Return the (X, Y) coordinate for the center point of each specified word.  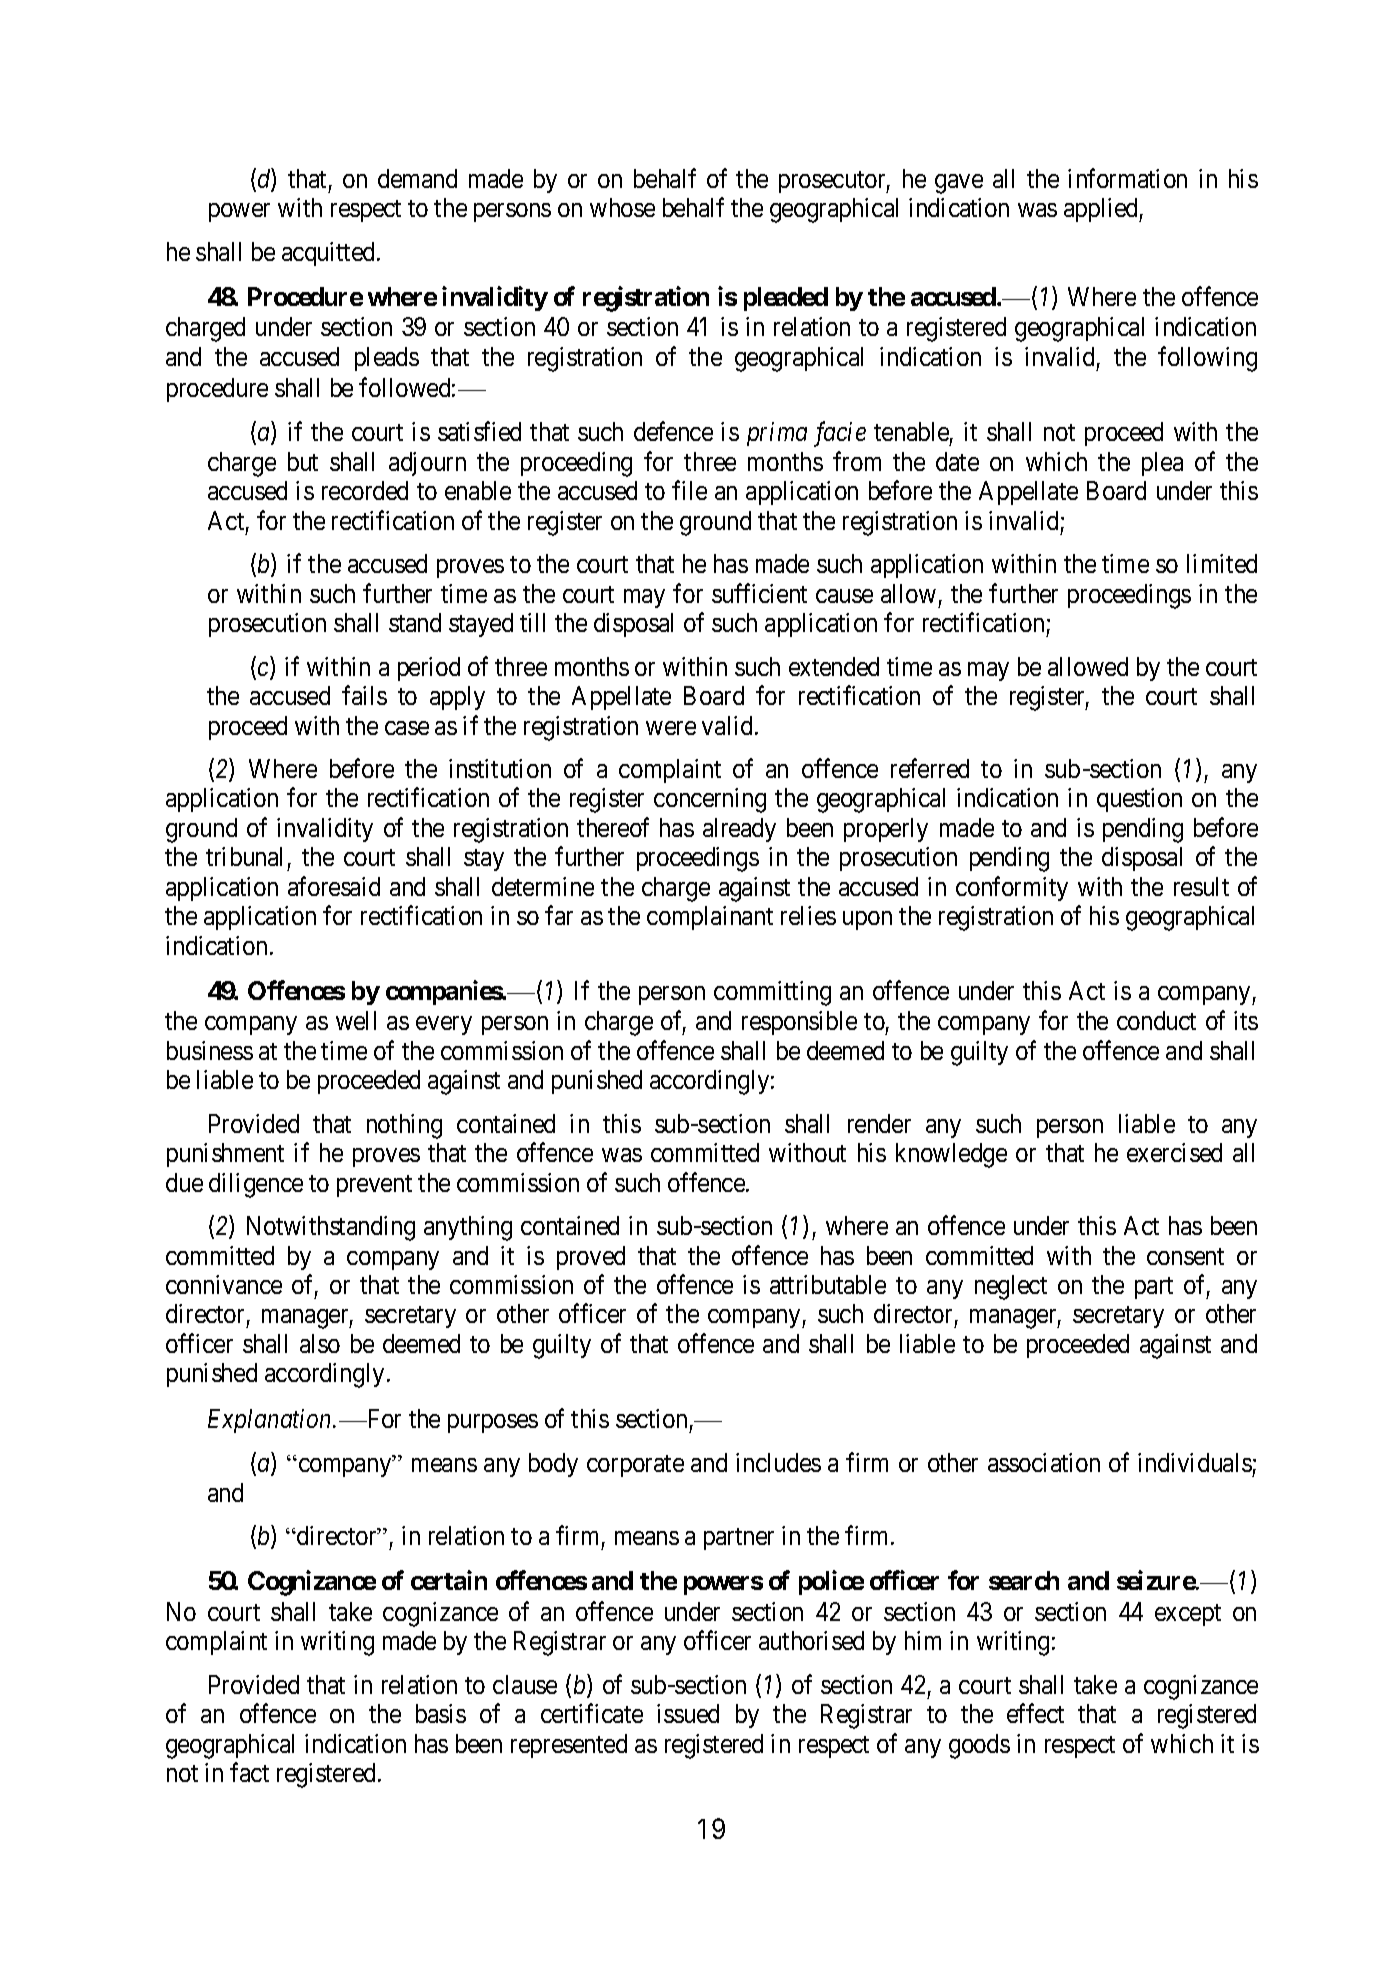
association (1044, 1462)
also (320, 1343)
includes (778, 1462)
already (739, 830)
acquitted (330, 254)
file (689, 490)
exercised (1174, 1152)
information (1127, 178)
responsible (799, 1023)
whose (622, 207)
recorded (365, 490)
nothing (404, 1126)
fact (249, 1772)
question (1139, 800)
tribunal (244, 856)
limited (1222, 563)
